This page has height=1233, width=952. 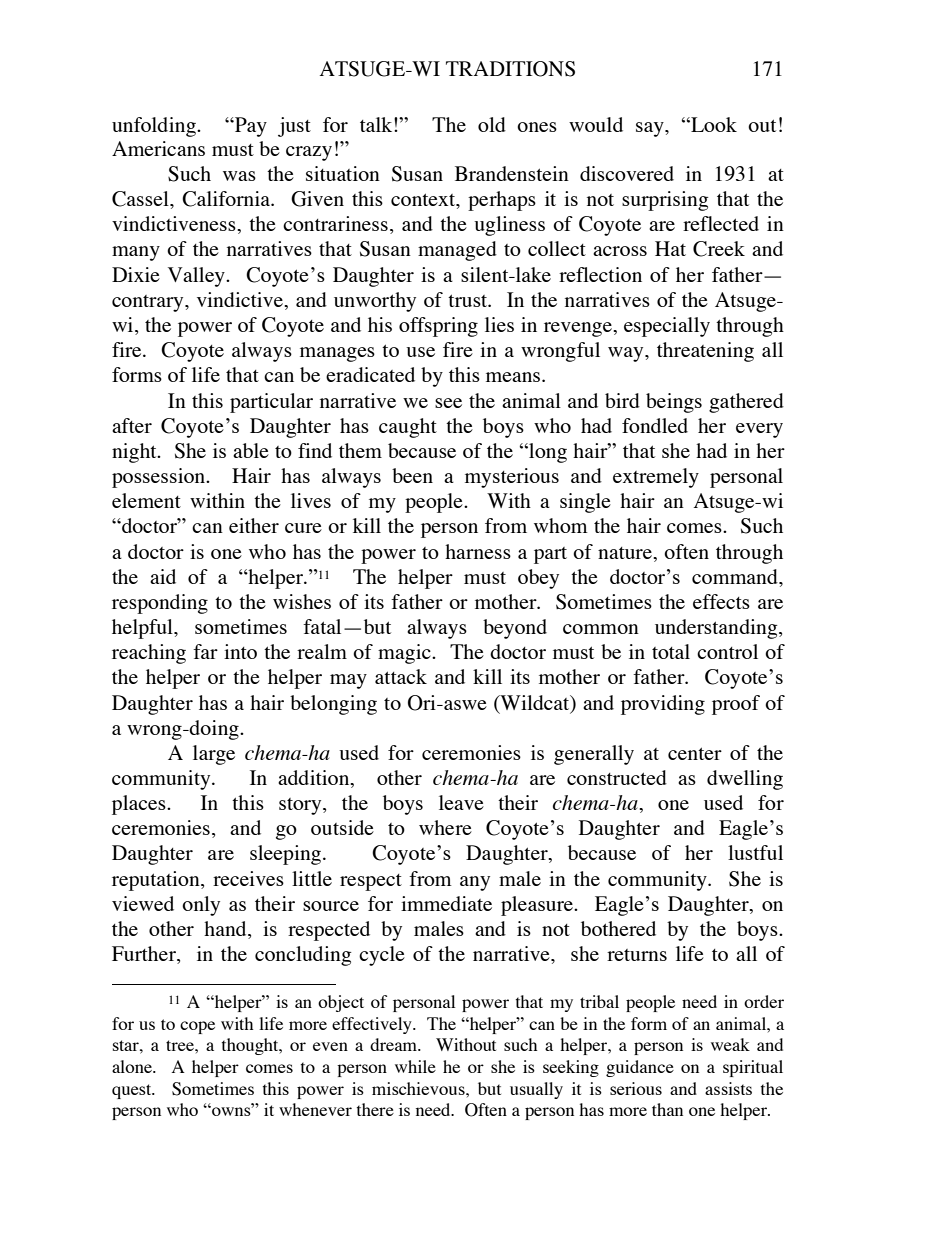 I want to click on Pay, so click(x=250, y=127).
